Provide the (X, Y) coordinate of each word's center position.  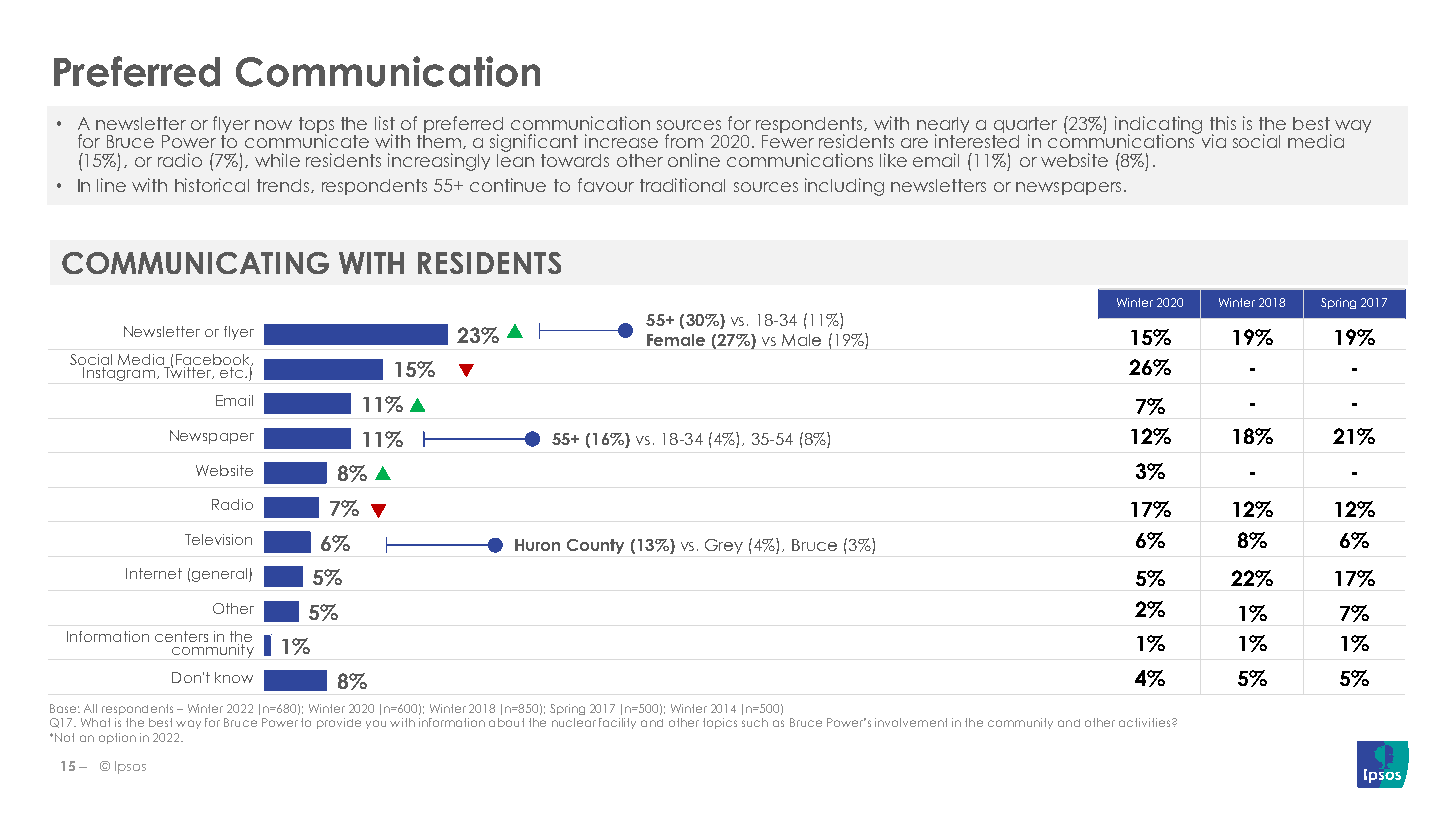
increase (621, 141)
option (117, 738)
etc (233, 372)
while (277, 160)
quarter (1025, 126)
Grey (724, 546)
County (595, 546)
